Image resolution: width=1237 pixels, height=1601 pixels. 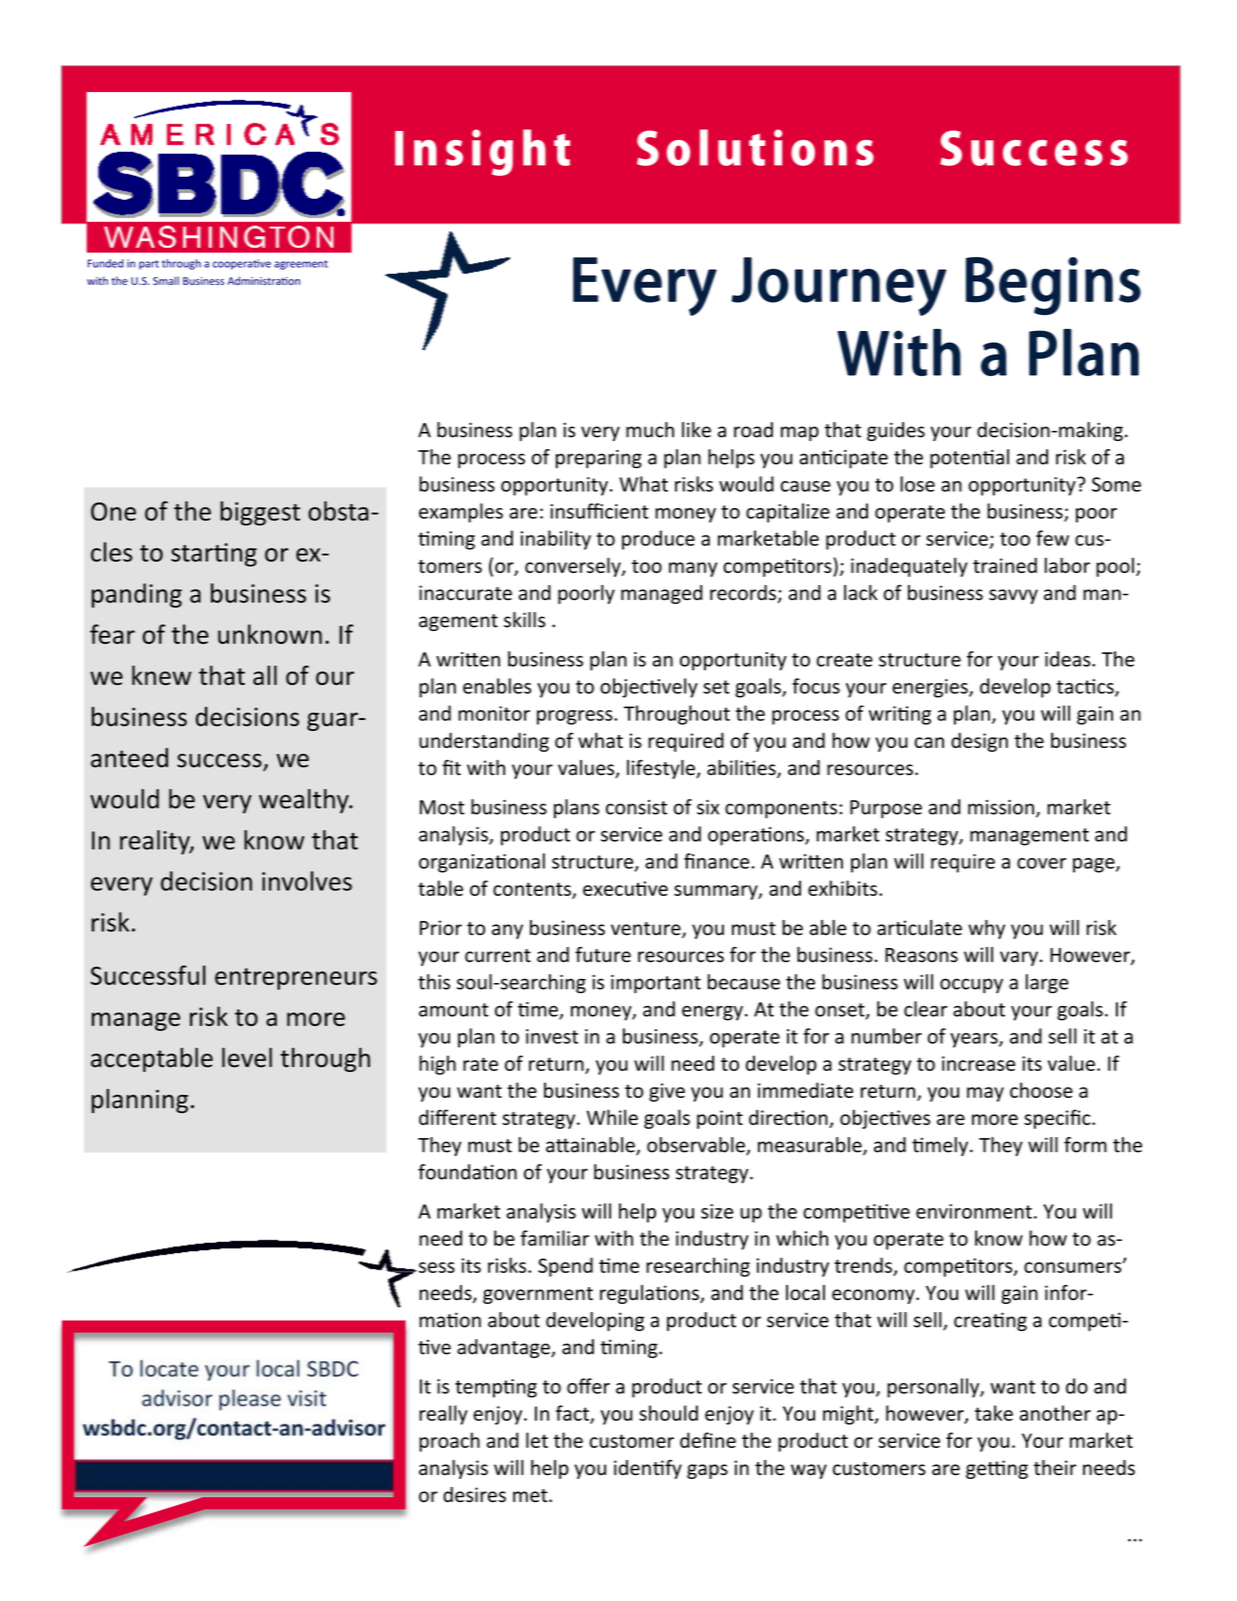 I want to click on mission, so click(x=1001, y=807).
